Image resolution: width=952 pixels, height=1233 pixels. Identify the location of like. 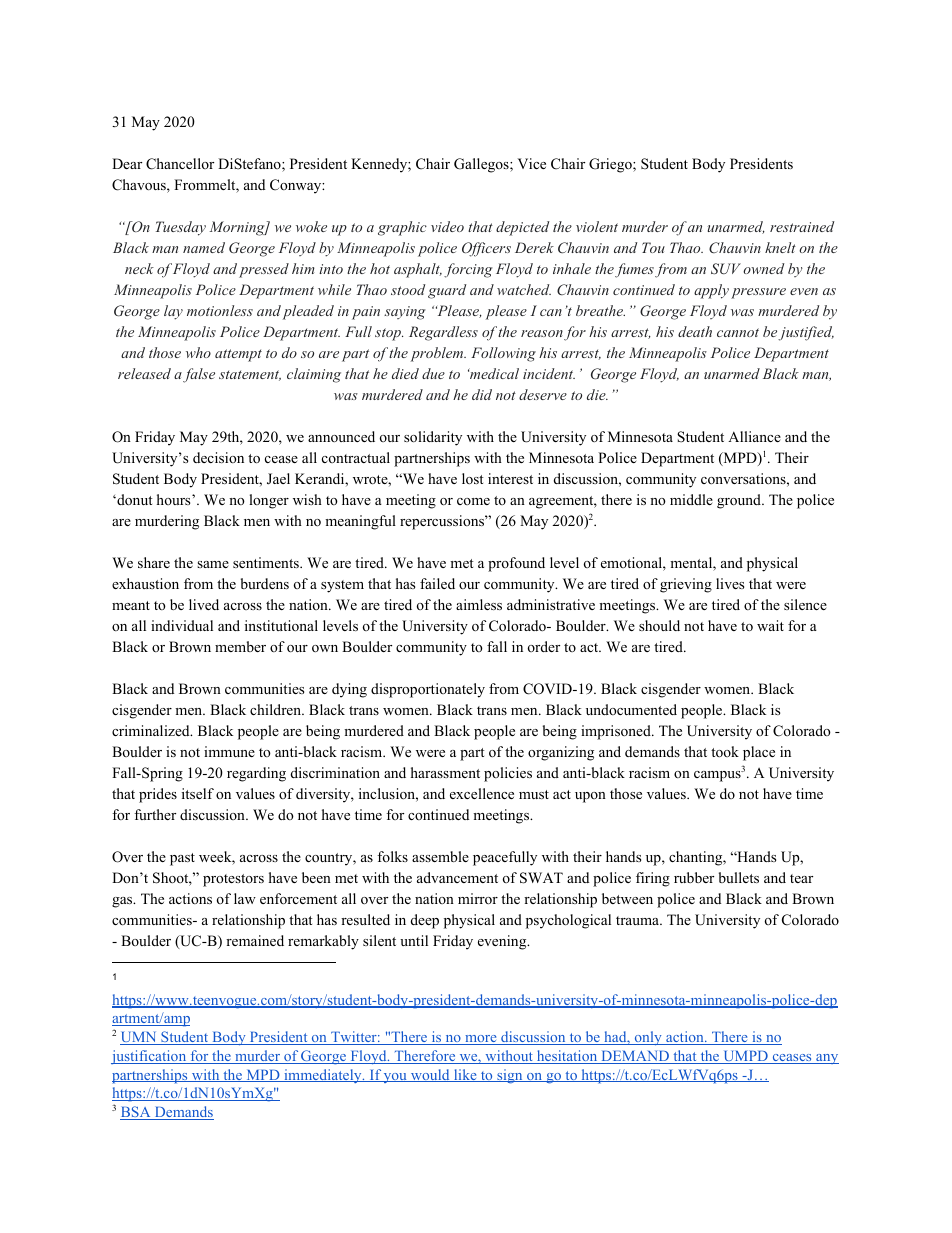
(465, 1075).
